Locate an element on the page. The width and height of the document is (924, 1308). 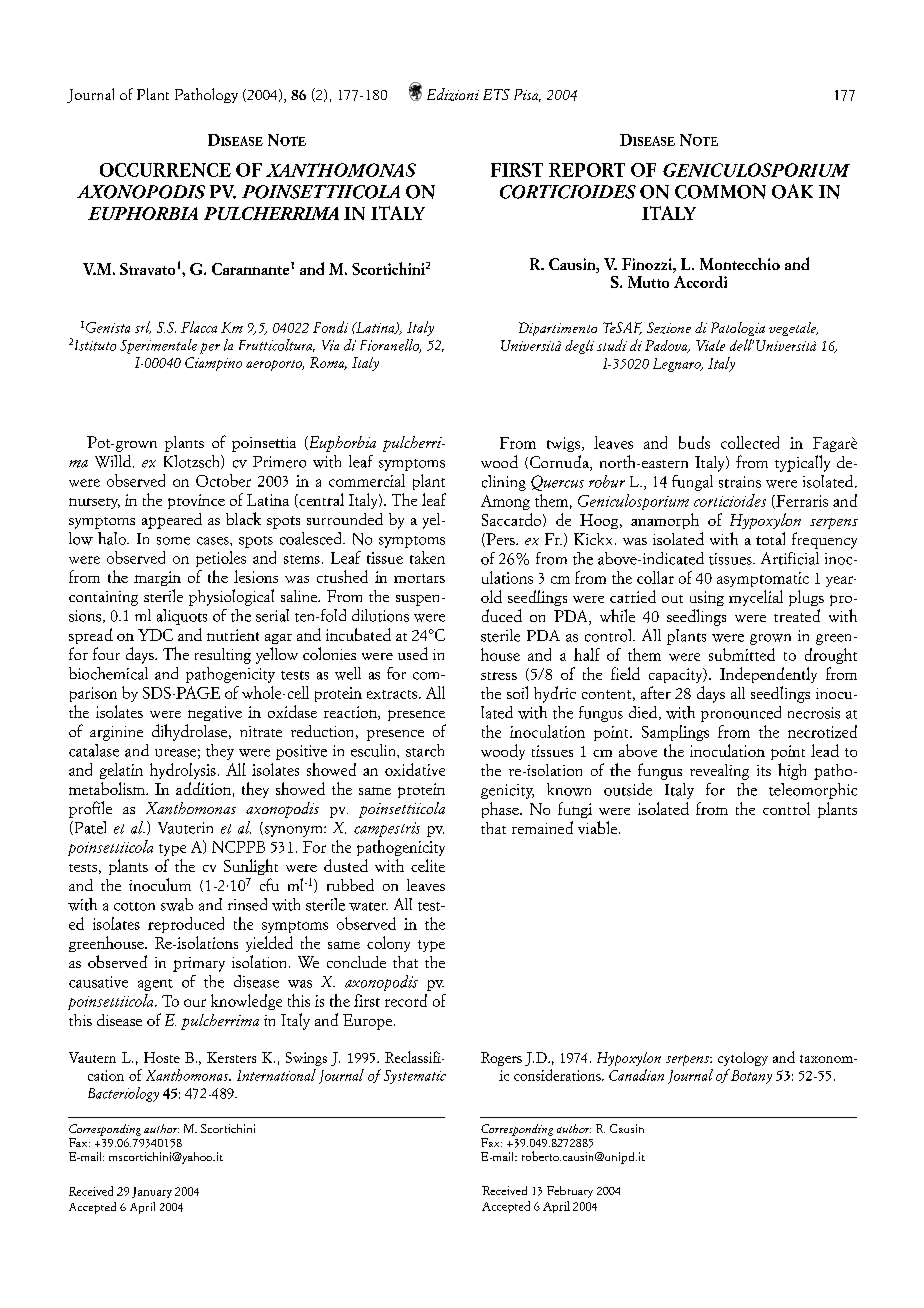
total is located at coordinates (770, 538).
